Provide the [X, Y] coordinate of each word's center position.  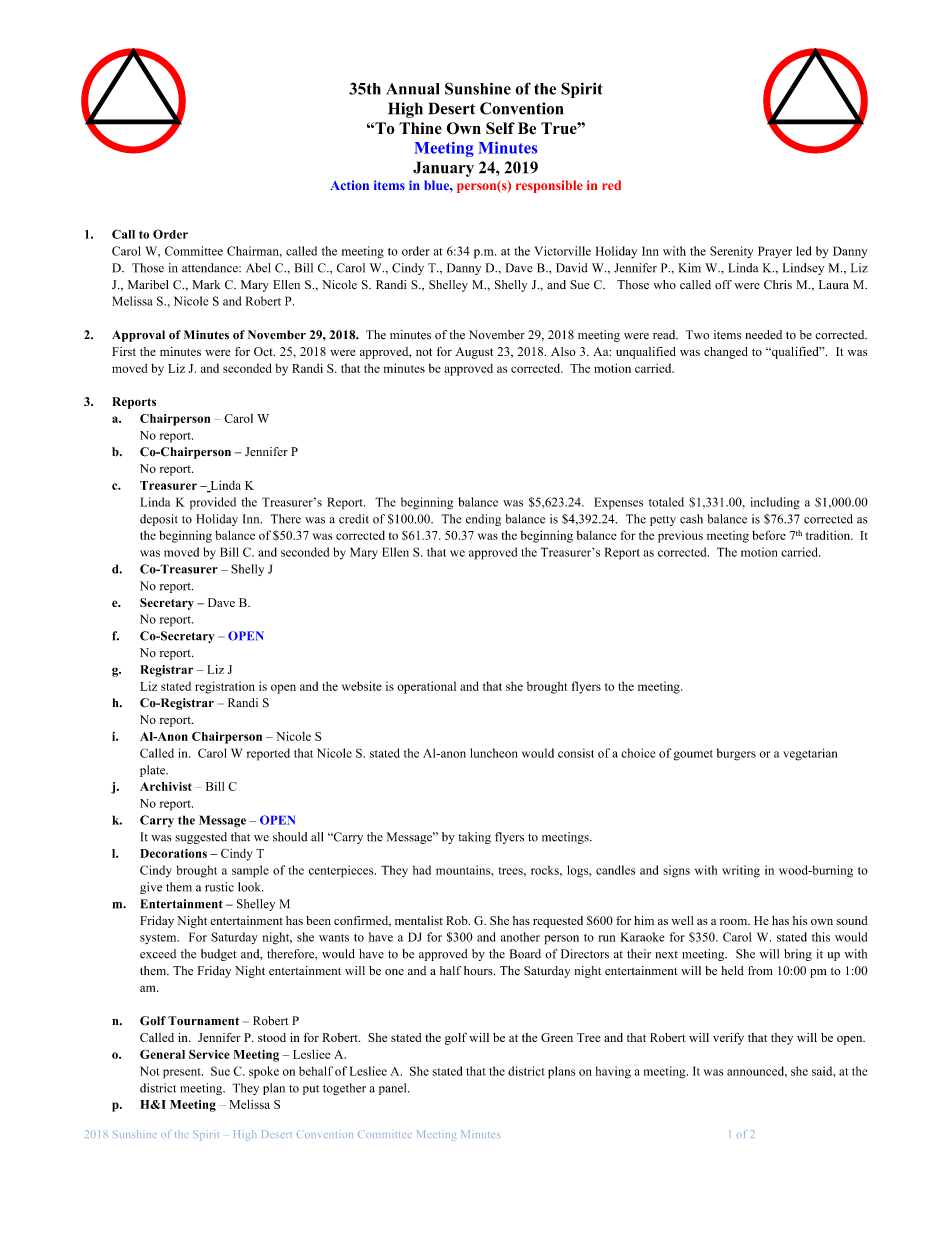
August [474, 353]
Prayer [775, 252]
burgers [736, 754]
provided [213, 503]
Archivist [166, 786]
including [775, 503]
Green [557, 1037]
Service [209, 1054]
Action [349, 185]
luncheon [494, 753]
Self [500, 128]
